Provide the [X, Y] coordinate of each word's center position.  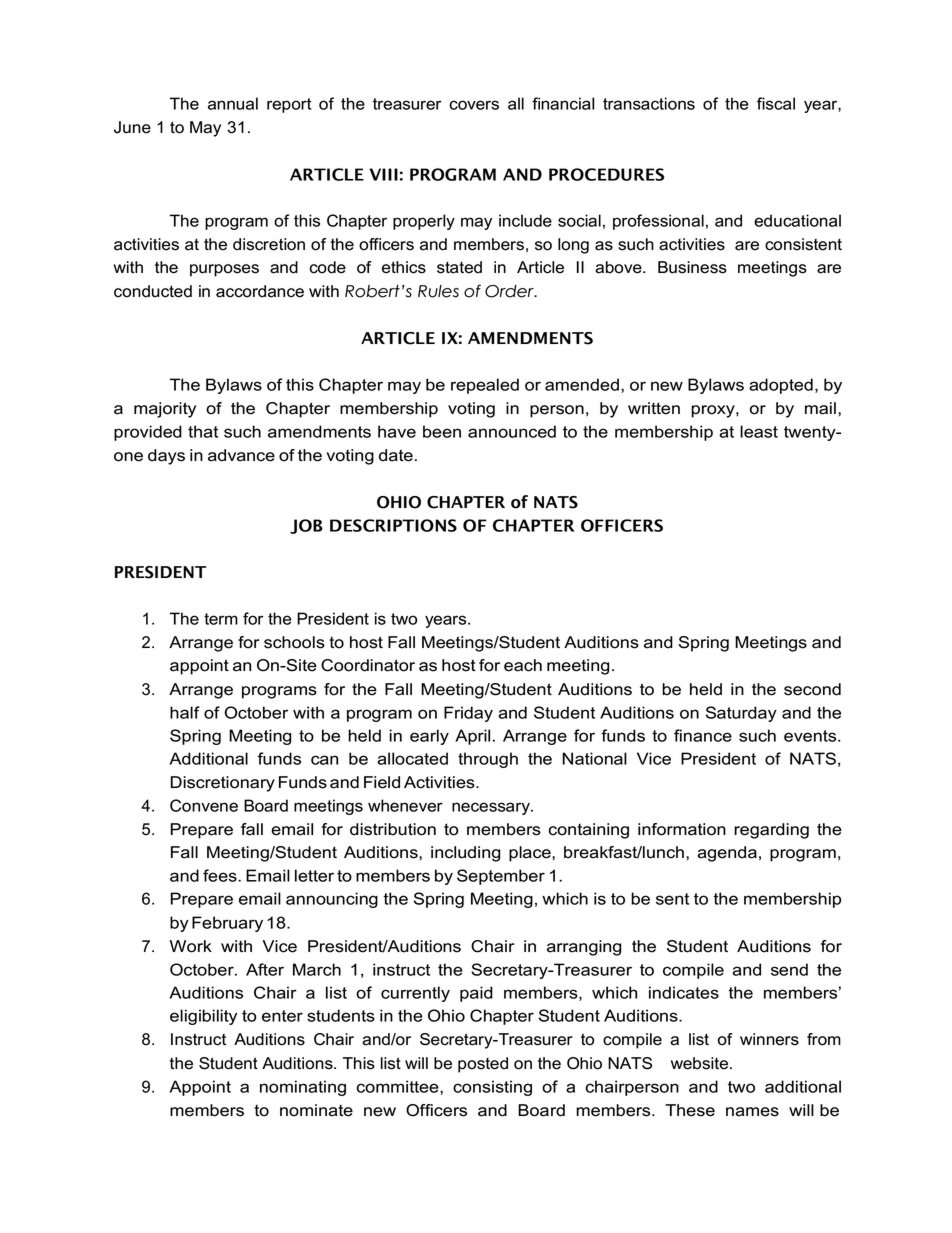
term [221, 619]
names [752, 1112]
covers [474, 105]
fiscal [776, 103]
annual [233, 103]
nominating [303, 1088]
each [523, 665]
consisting [492, 1088]
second [812, 689]
